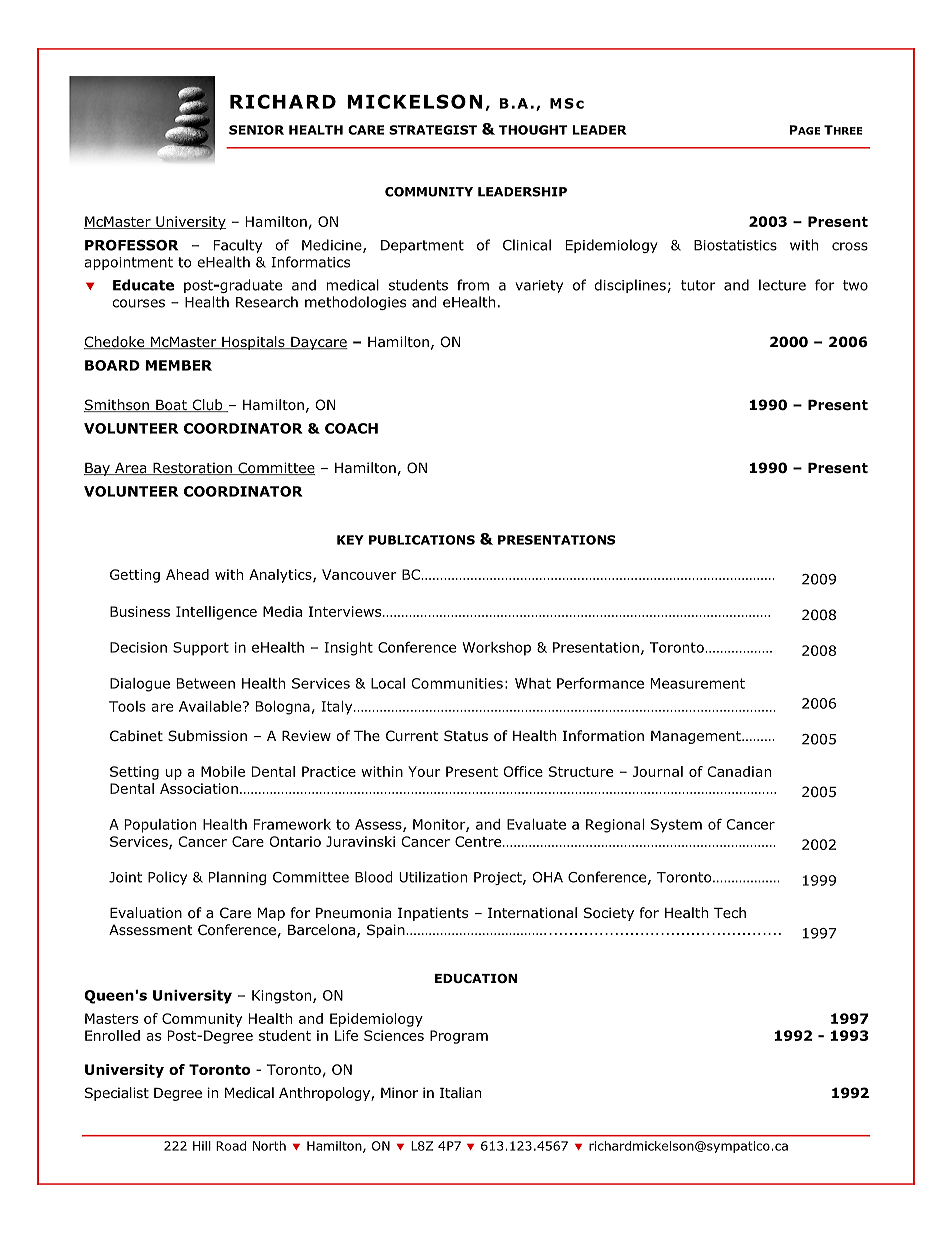 The image size is (952, 1233). I want to click on Workshop, so click(496, 649).
